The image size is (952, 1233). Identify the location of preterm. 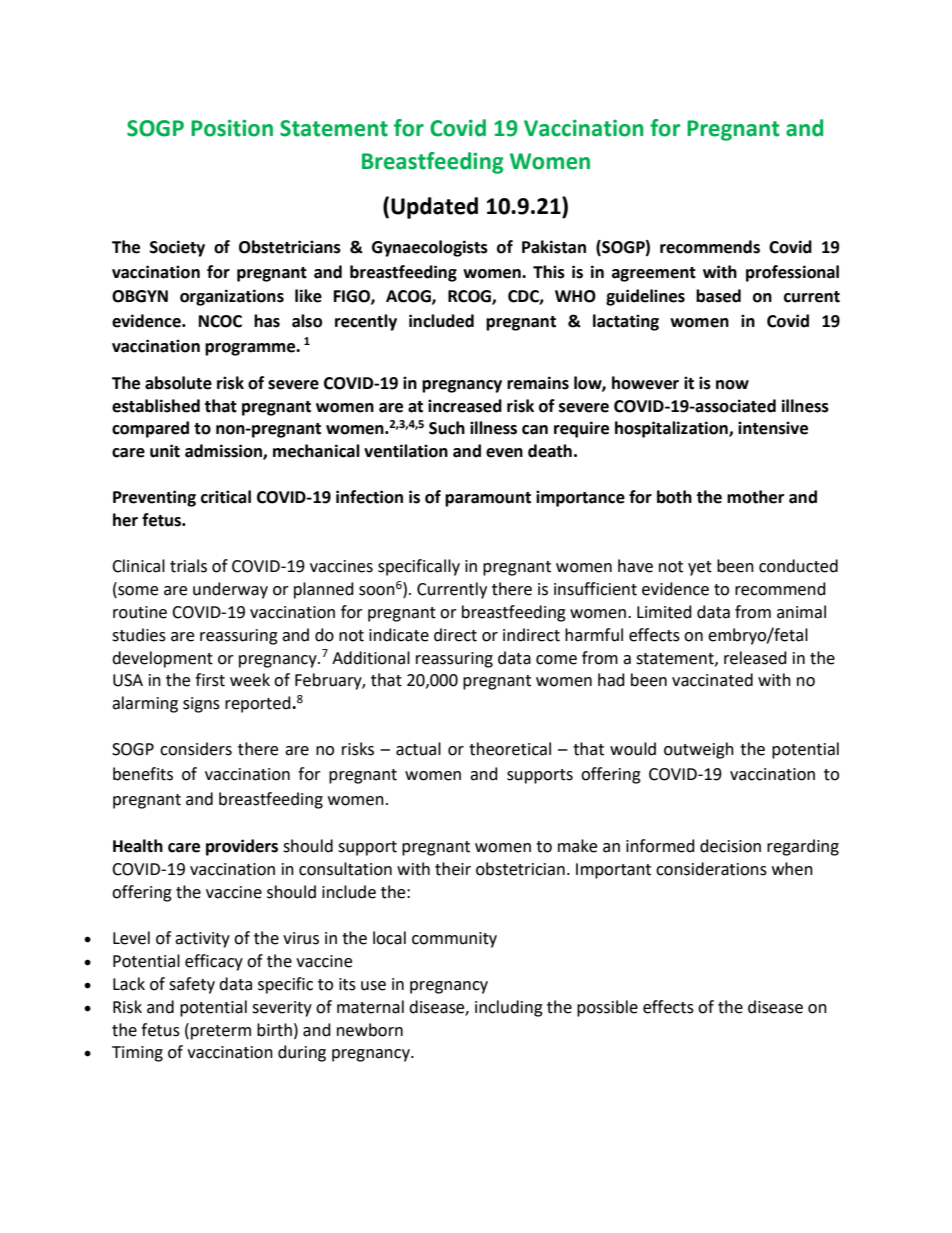
(221, 1032).
